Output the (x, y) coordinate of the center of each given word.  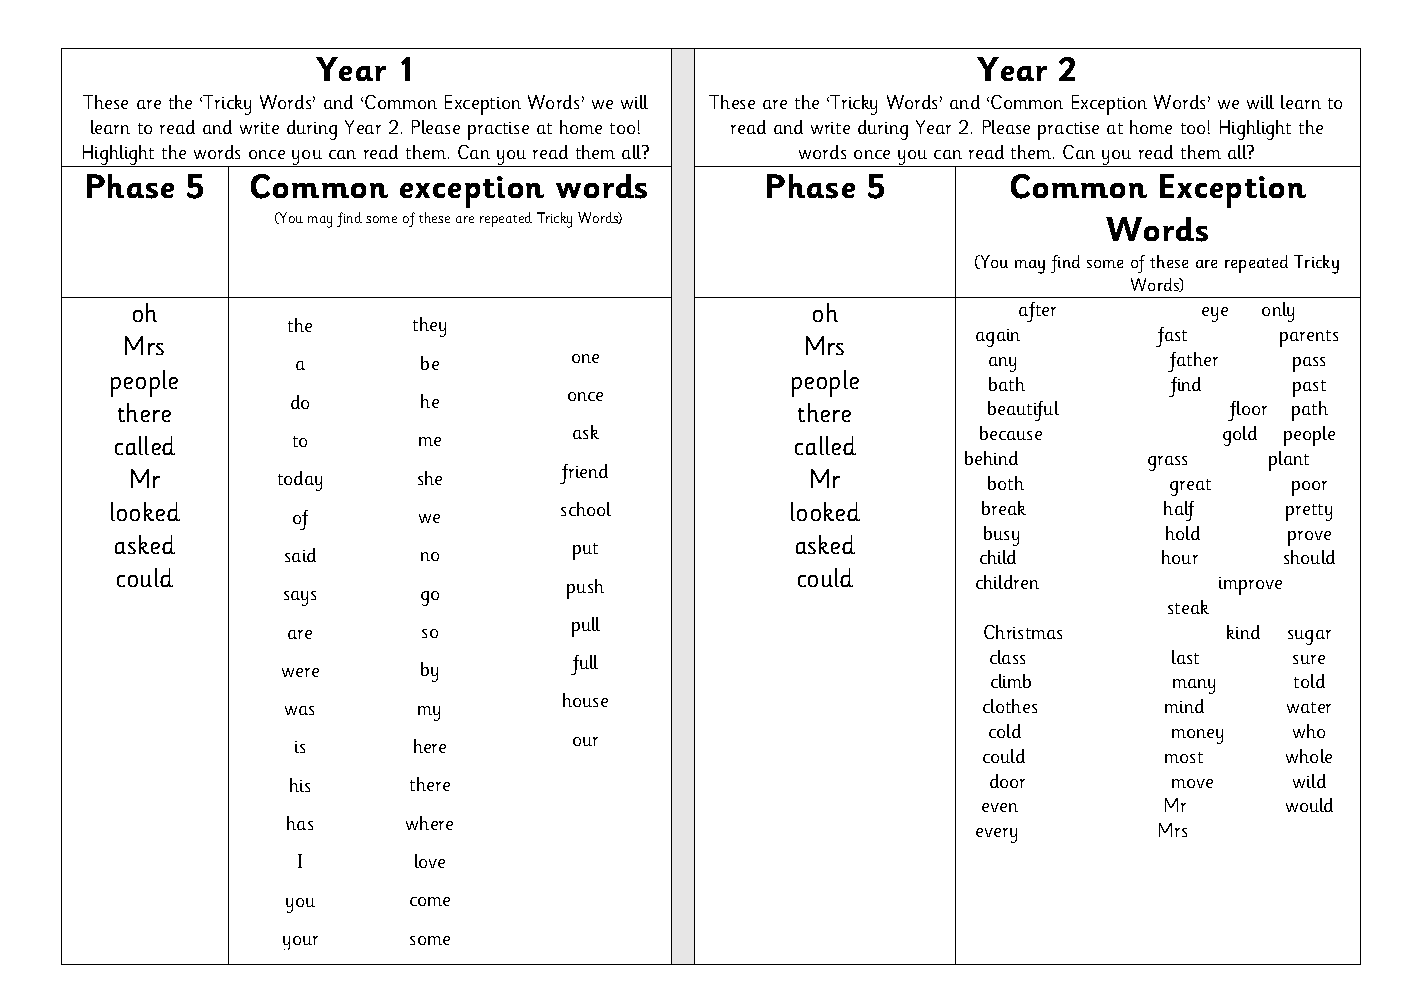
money (1197, 736)
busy (1001, 536)
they (429, 327)
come (430, 901)
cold (1005, 731)
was (299, 710)
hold (1183, 533)
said (300, 555)
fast (1171, 337)
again (998, 338)
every (996, 835)
